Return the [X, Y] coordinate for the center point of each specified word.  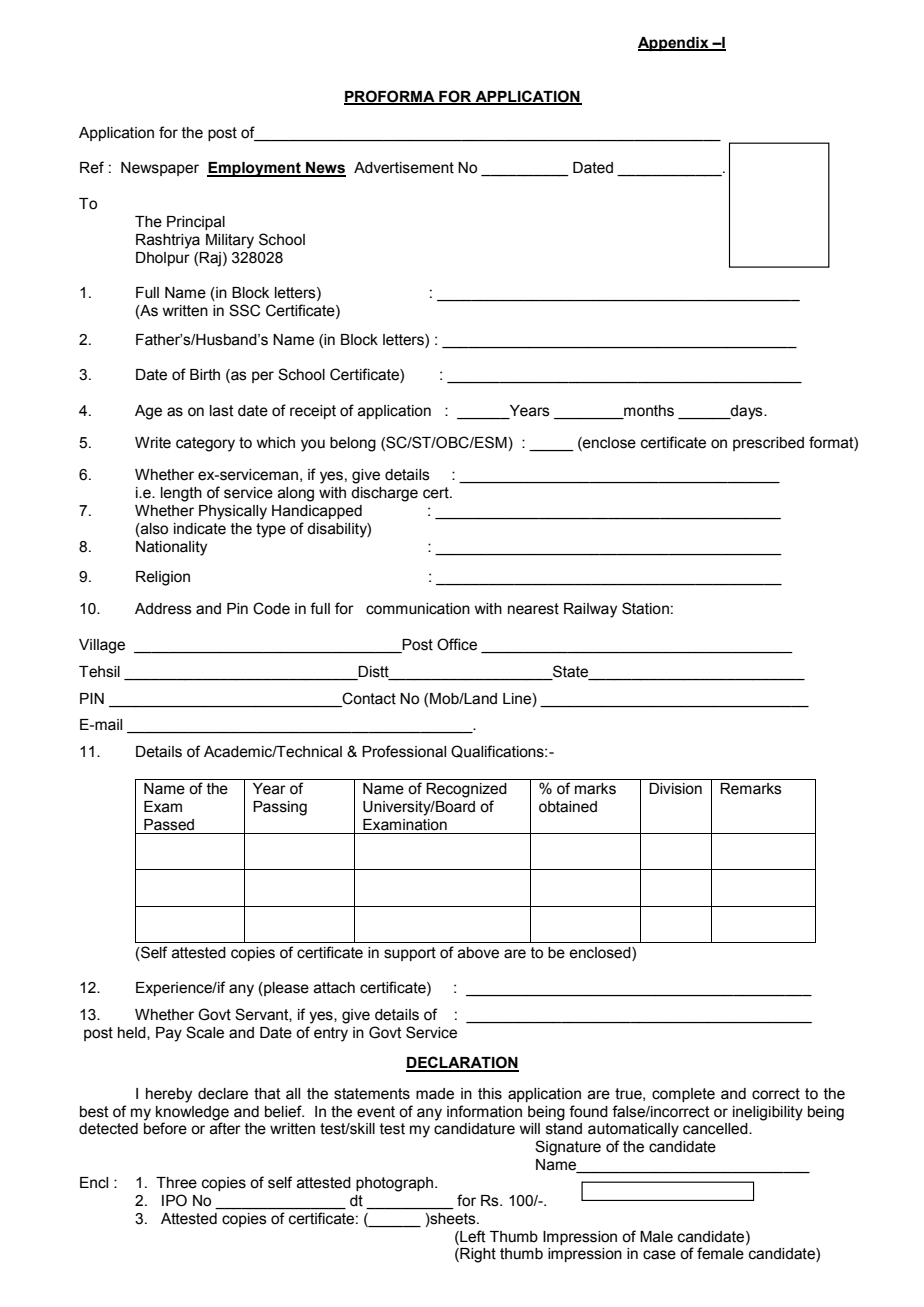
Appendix [674, 44]
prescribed [768, 444]
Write [153, 443]
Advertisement [404, 168]
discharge [384, 494]
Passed [169, 825]
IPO [174, 1200]
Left [472, 1236]
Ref [92, 167]
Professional [404, 751]
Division [675, 789]
